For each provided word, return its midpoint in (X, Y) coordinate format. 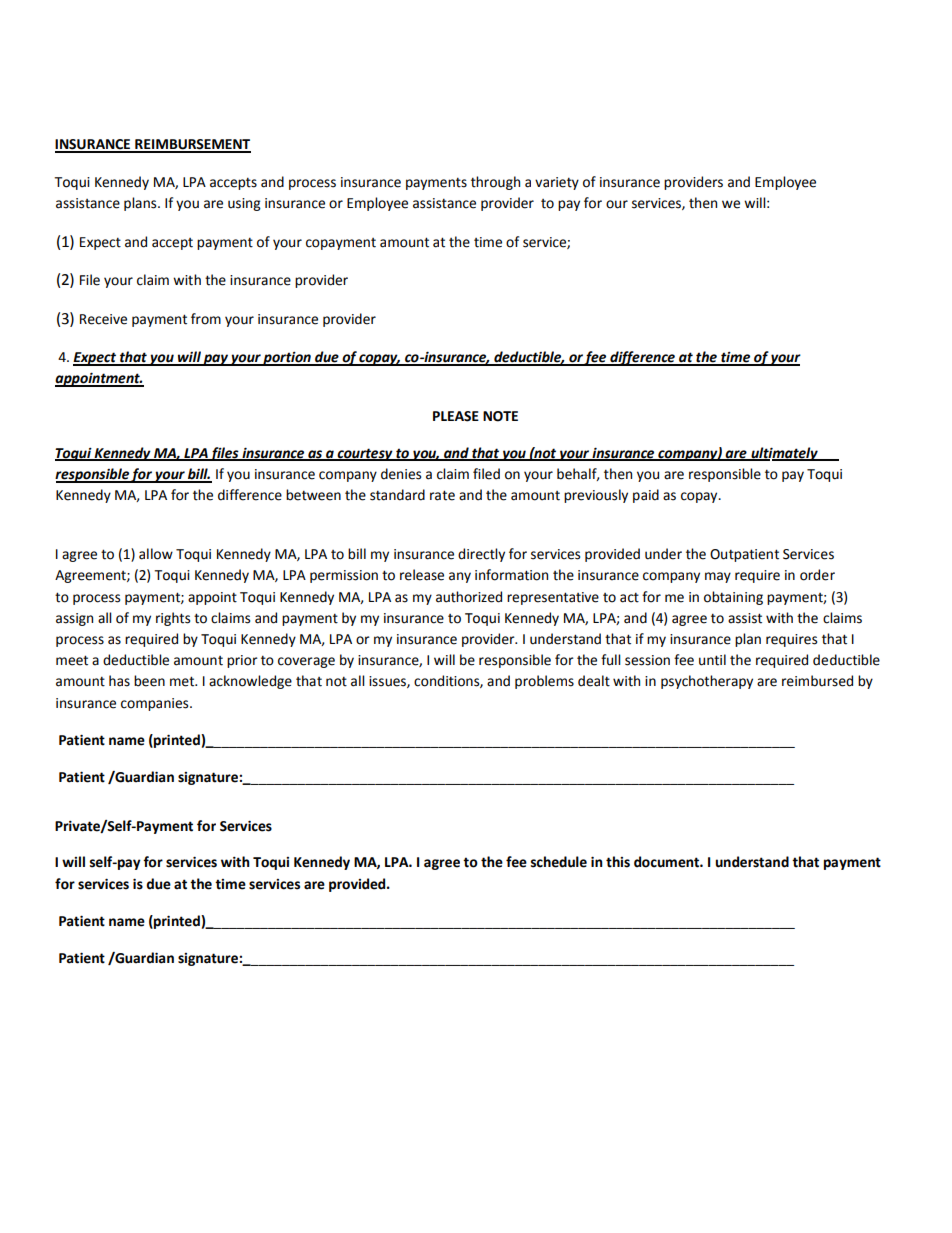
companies (156, 704)
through (495, 183)
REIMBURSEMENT (192, 145)
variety (557, 183)
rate (442, 495)
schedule (559, 862)
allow (156, 554)
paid (646, 496)
